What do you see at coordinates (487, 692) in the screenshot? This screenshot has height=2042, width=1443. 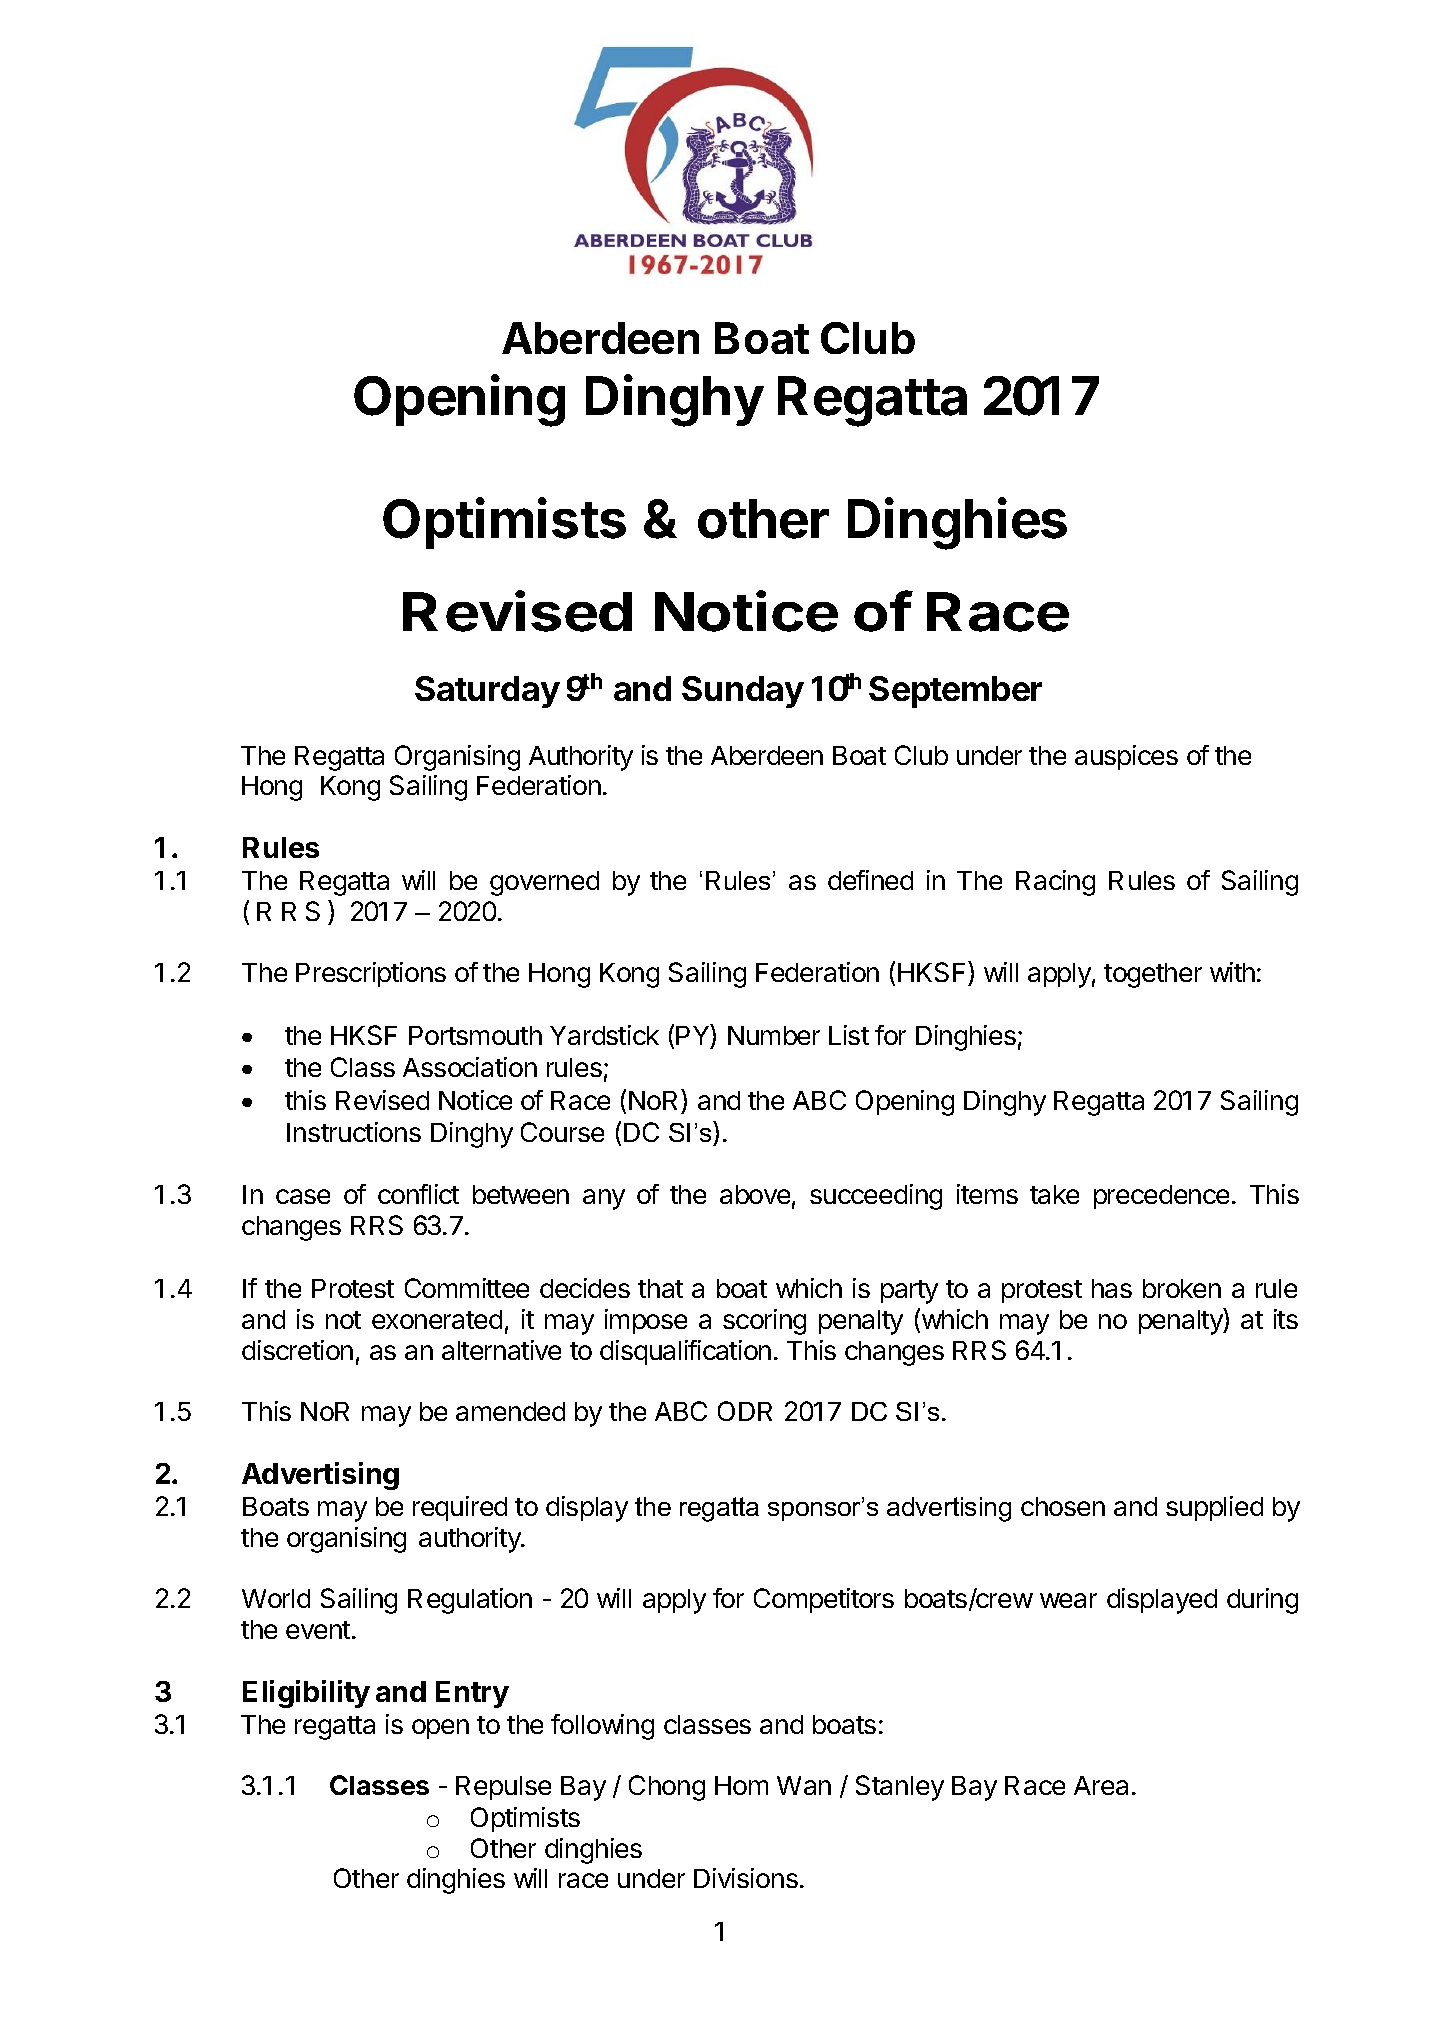 I see `Saturday` at bounding box center [487, 692].
